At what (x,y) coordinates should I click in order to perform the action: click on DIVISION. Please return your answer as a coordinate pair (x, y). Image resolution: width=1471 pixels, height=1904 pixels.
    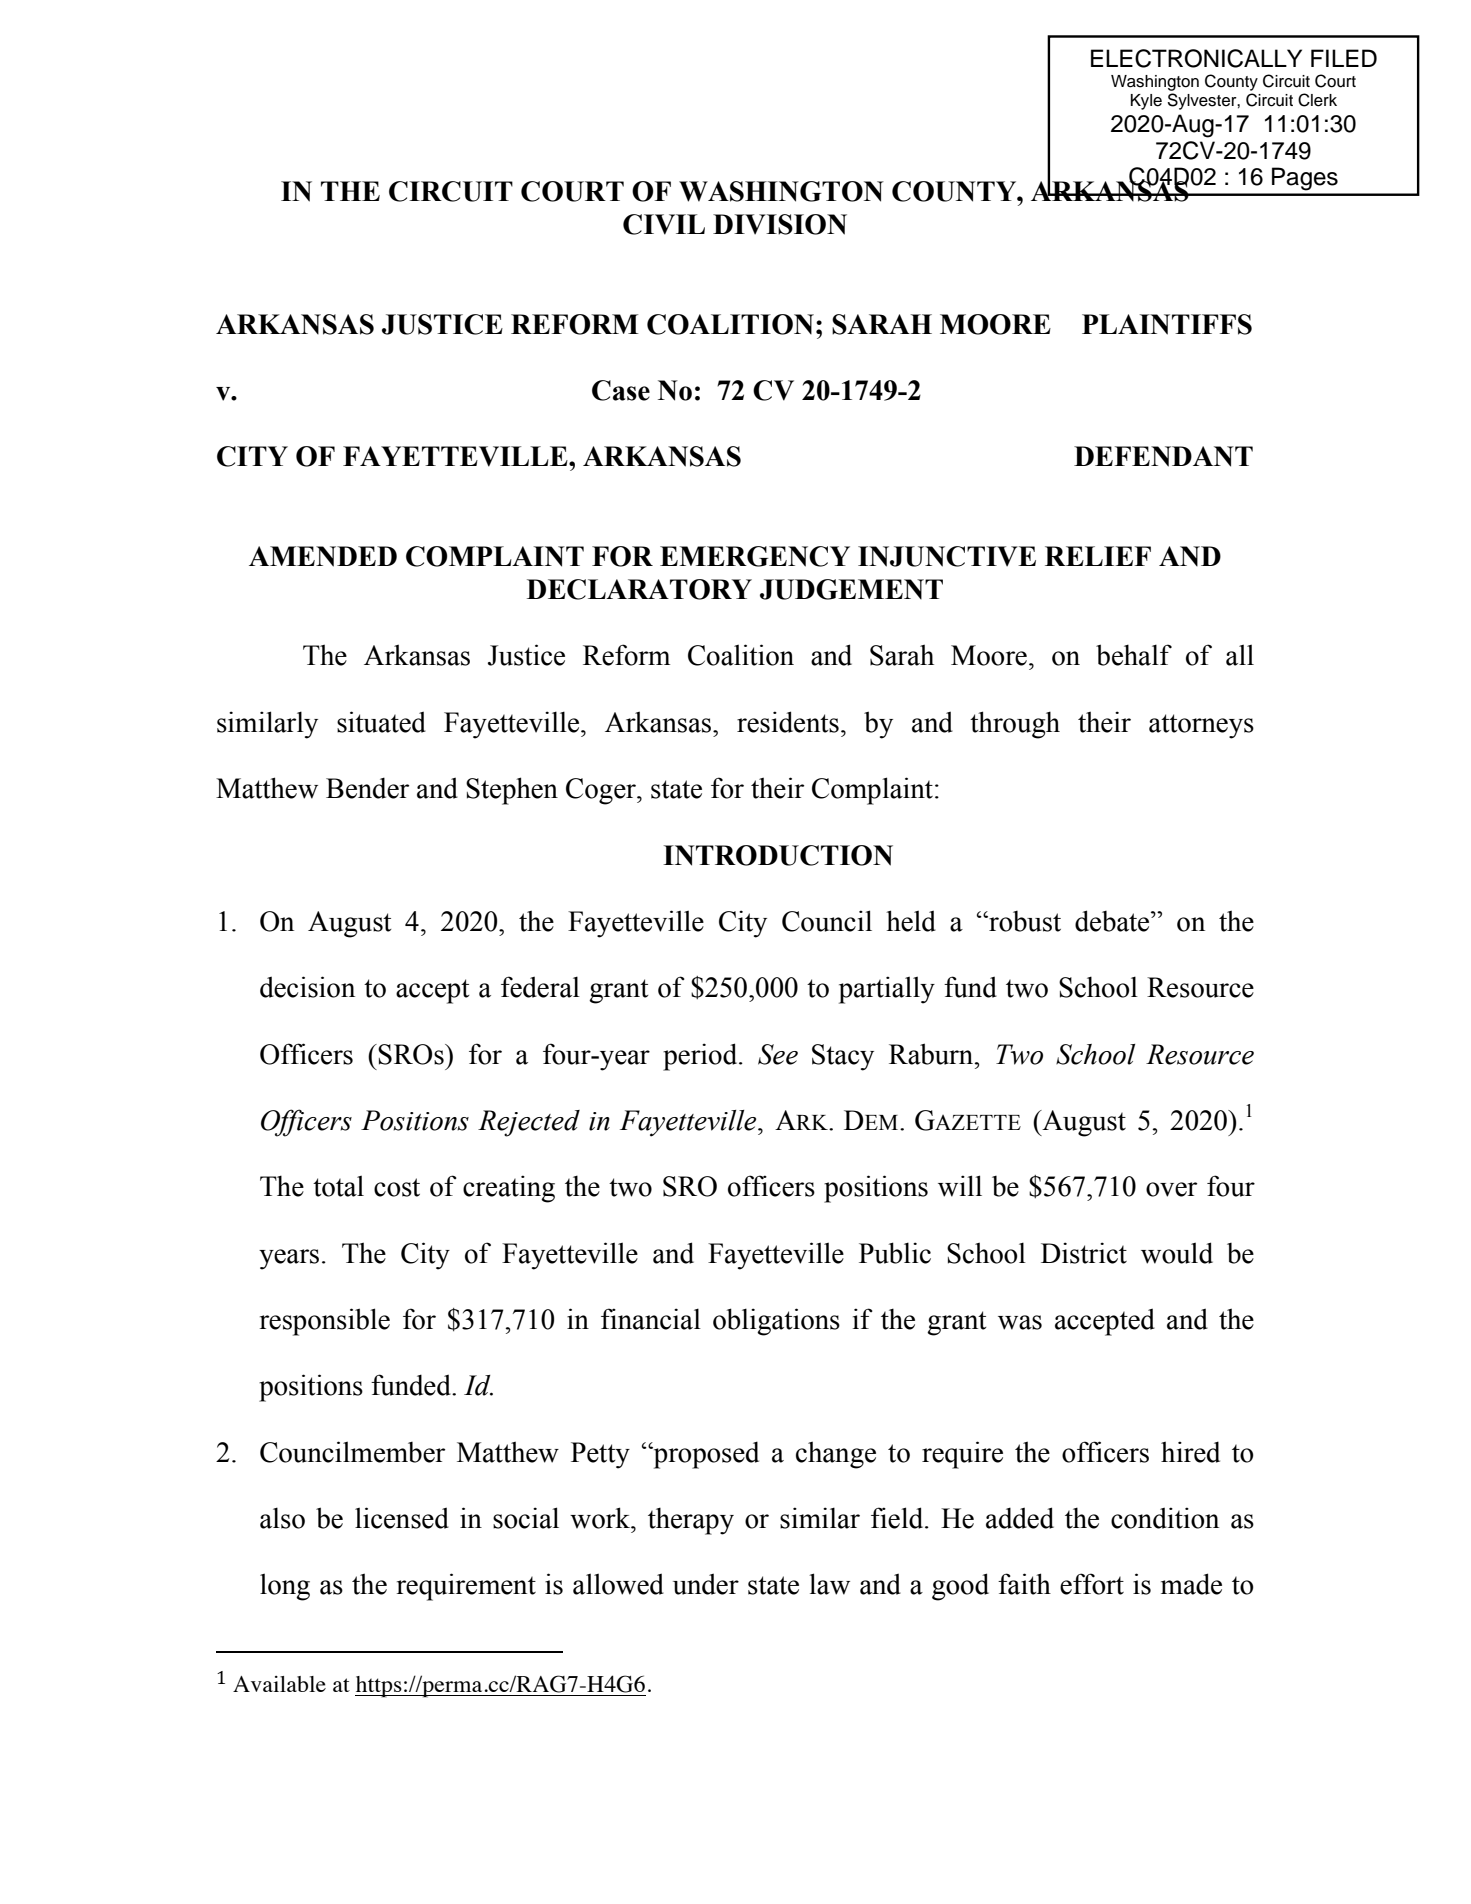
    Looking at the image, I should click on (780, 224).
